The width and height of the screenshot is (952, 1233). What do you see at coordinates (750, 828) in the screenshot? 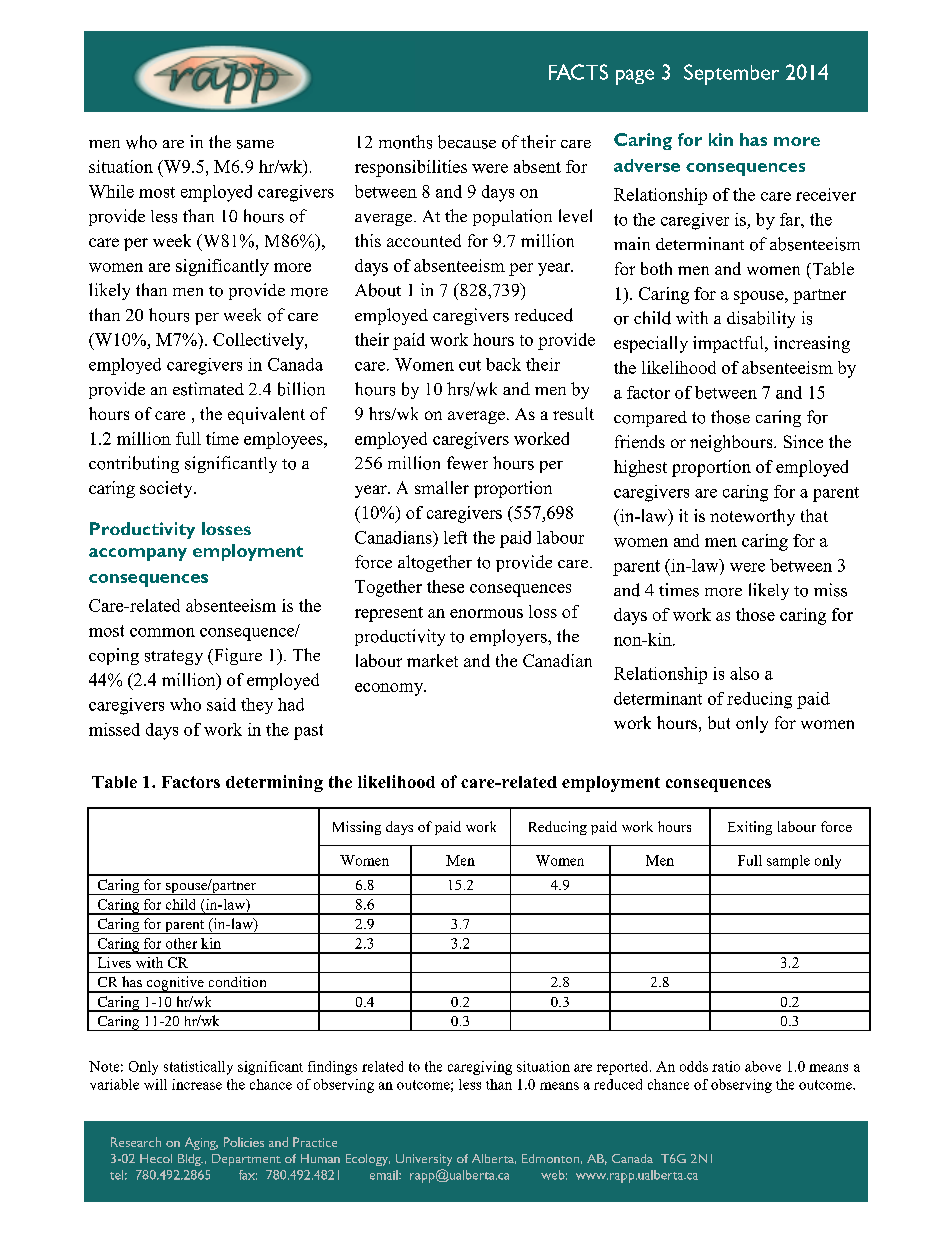
I see `Exiting` at bounding box center [750, 828].
